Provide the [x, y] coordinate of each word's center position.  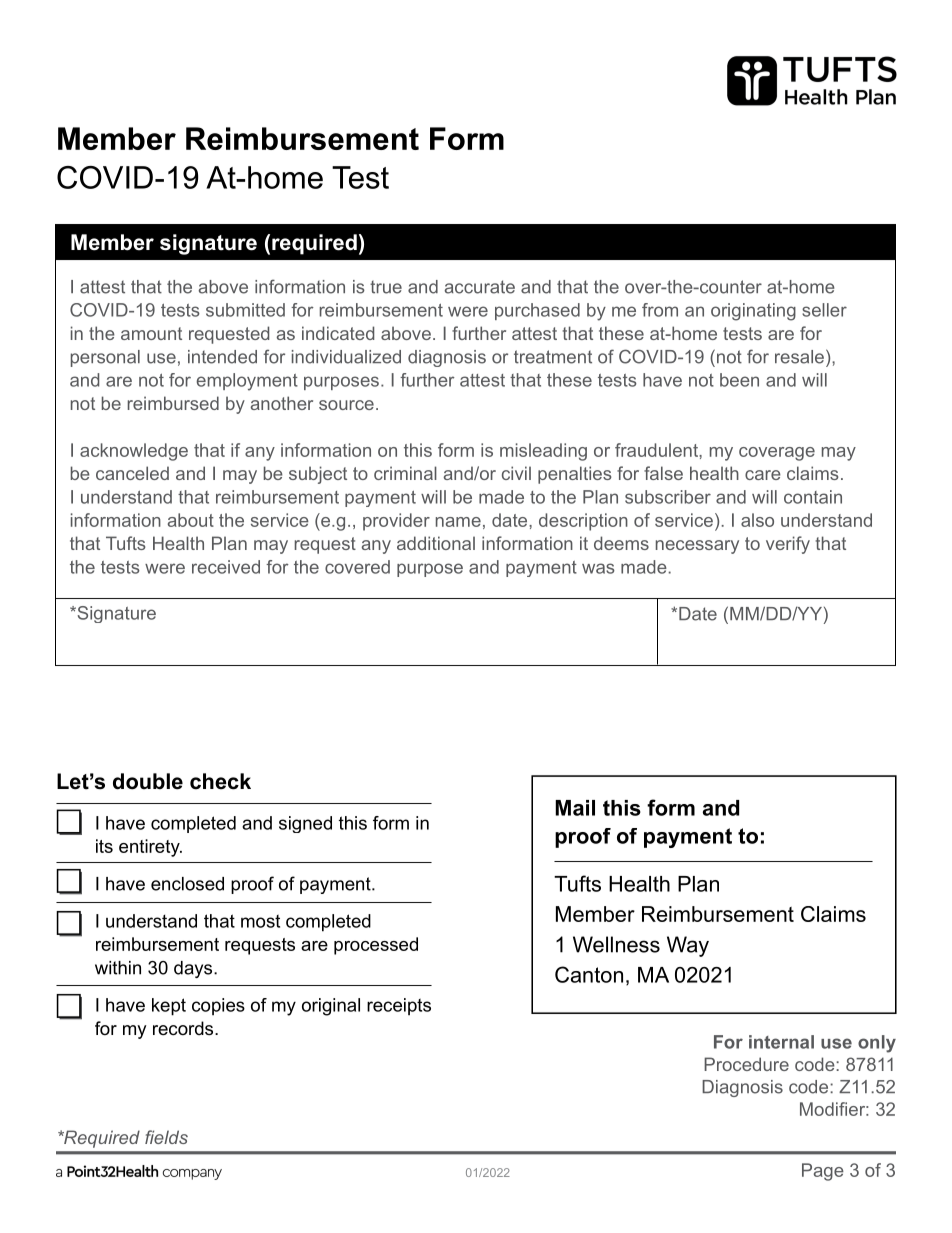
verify [788, 545]
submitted [245, 310]
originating [753, 312]
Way [688, 946]
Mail [575, 808]
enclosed [187, 884]
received [226, 567]
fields [166, 1137]
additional [436, 543]
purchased [537, 311]
